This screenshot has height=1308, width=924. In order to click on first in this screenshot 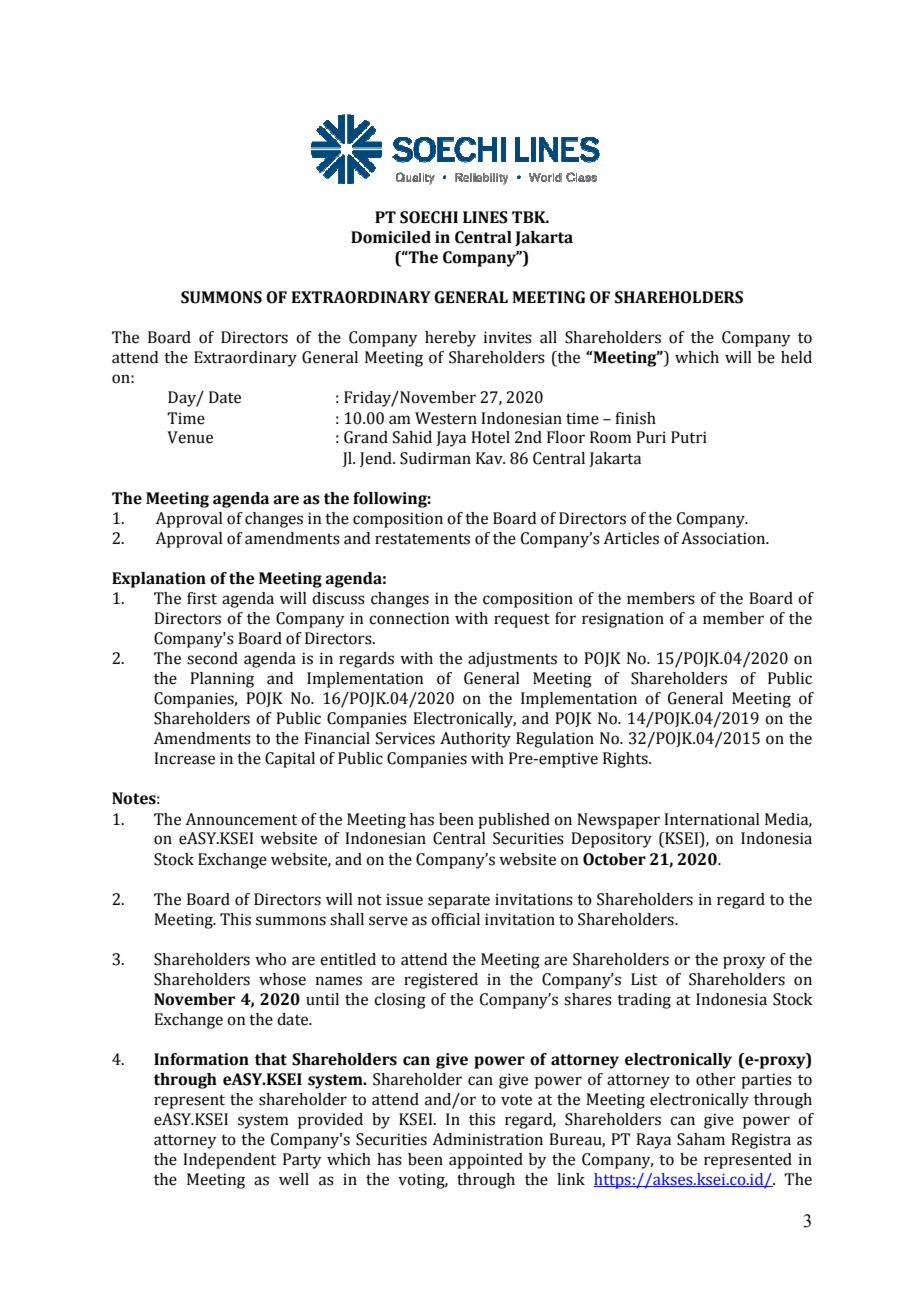, I will do `click(202, 598)`.
